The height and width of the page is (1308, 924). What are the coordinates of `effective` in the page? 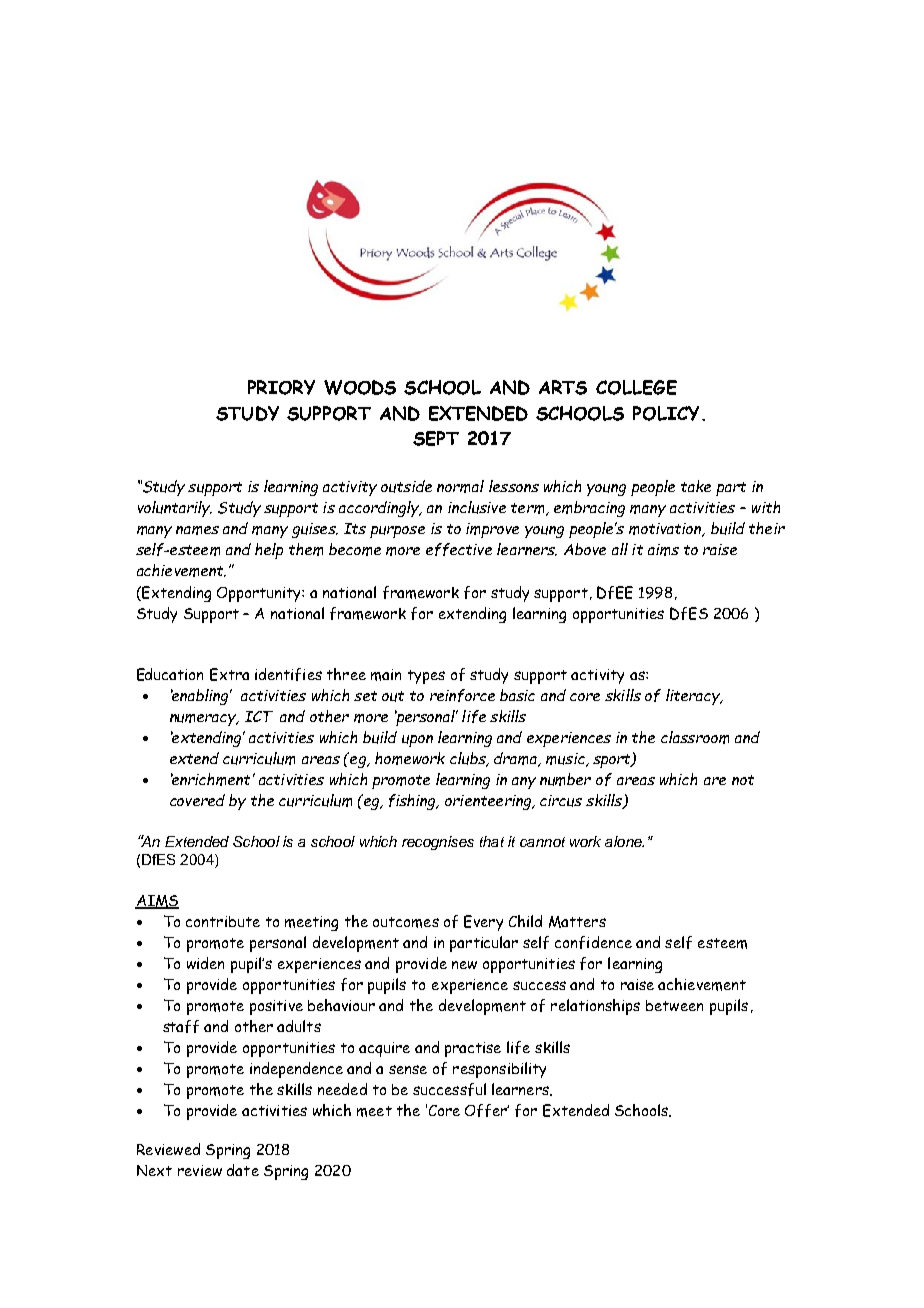 It's located at (459, 549).
